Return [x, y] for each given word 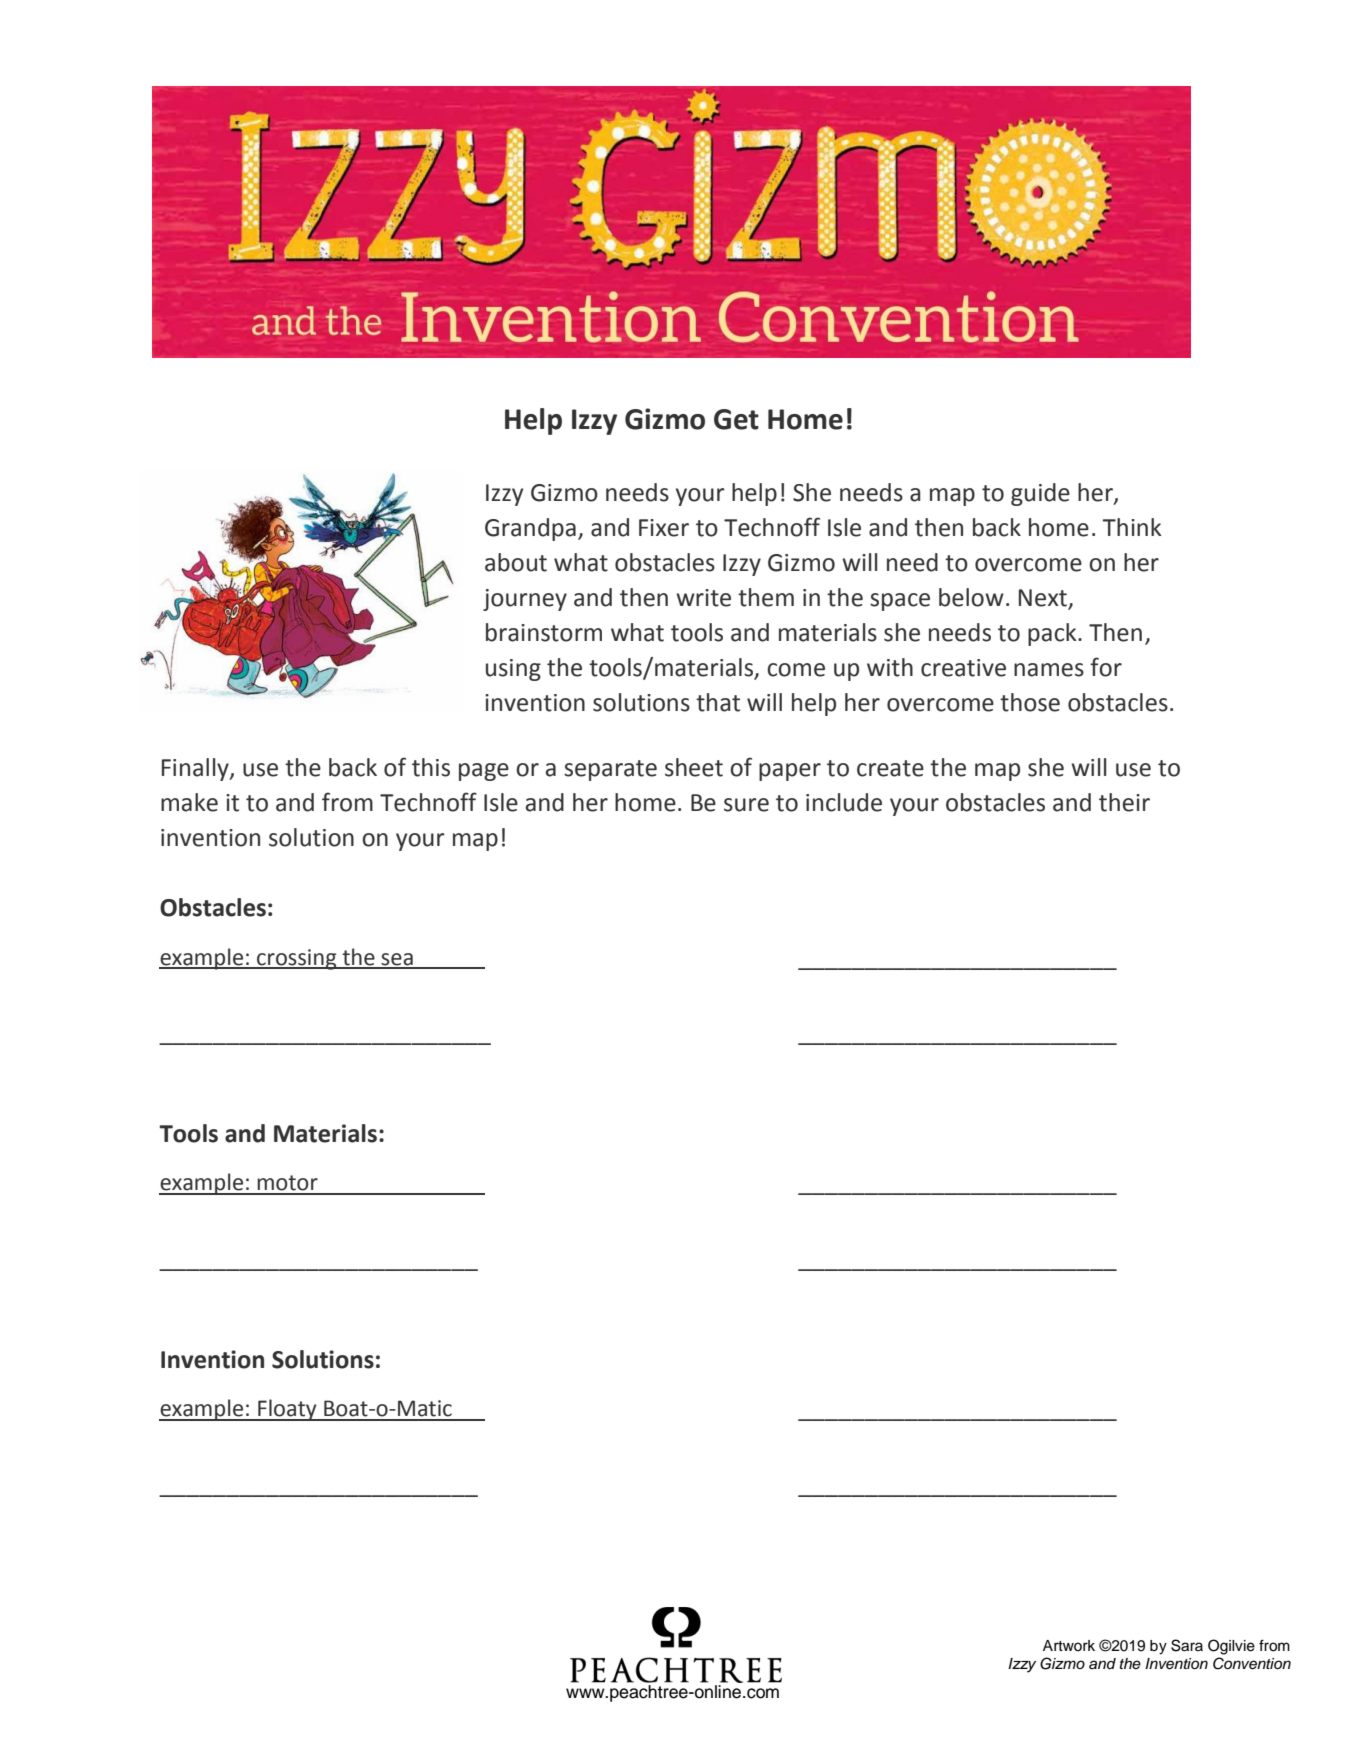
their [1124, 802]
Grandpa [530, 529]
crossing [297, 959]
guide [1040, 494]
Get [736, 419]
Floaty [287, 1410]
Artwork [1069, 1645]
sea [397, 960]
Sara [1187, 1645]
